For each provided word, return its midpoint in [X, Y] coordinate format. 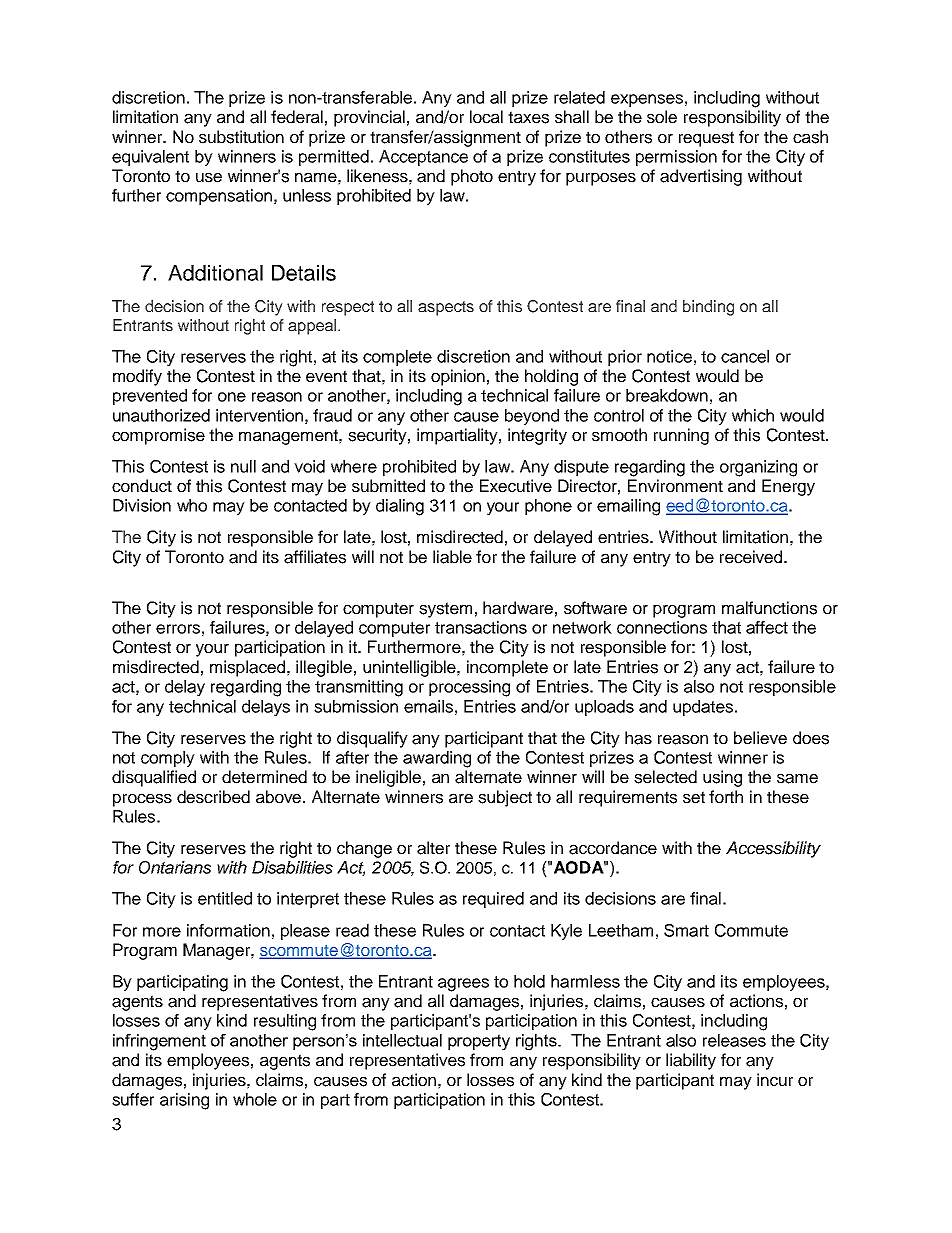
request [706, 139]
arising [184, 1101]
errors [178, 629]
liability [691, 1061]
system [445, 610]
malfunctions [769, 608]
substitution [241, 137]
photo [472, 177]
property [479, 1042]
